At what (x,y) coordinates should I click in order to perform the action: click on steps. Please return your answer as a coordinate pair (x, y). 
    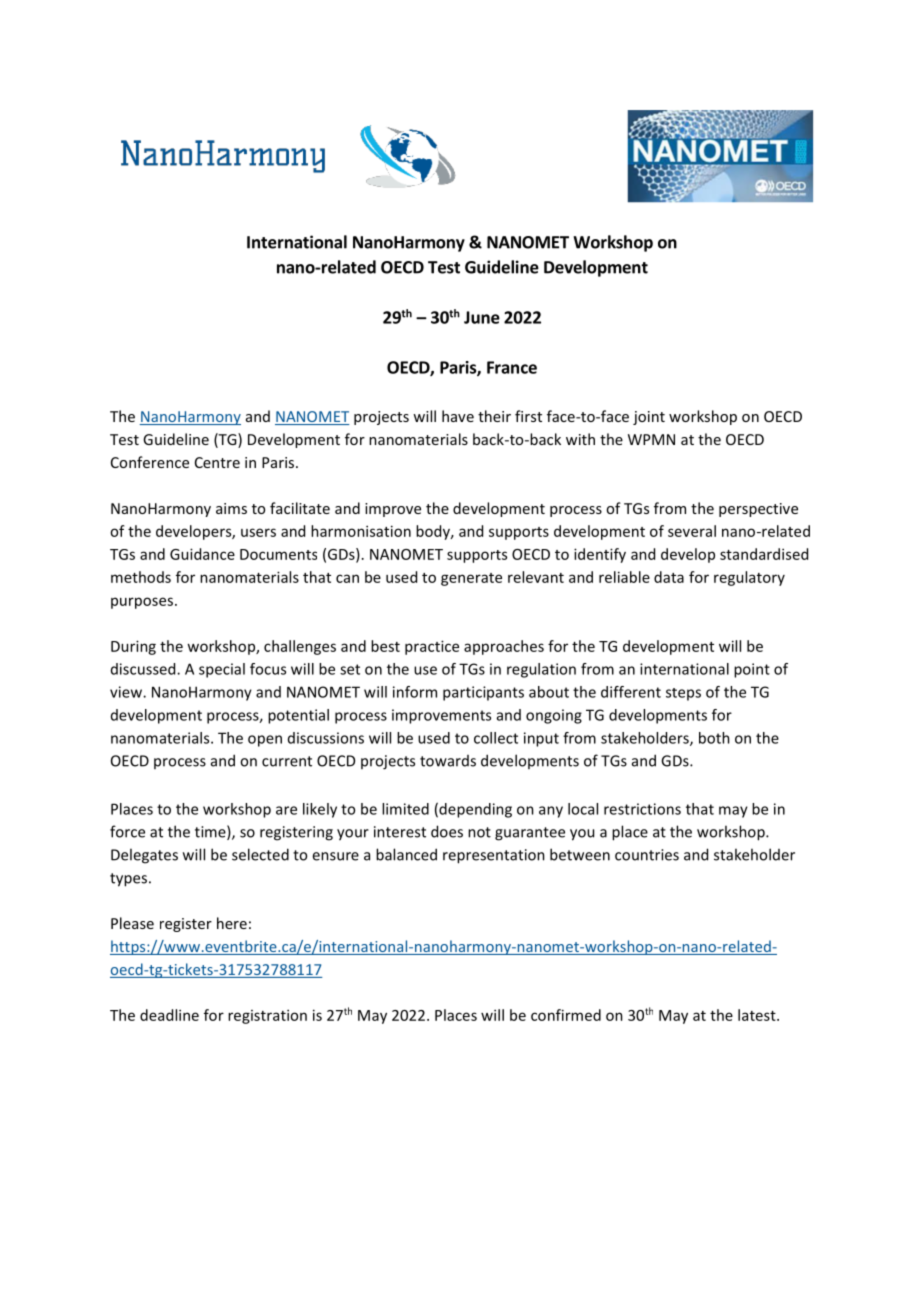
    Looking at the image, I should click on (683, 694).
